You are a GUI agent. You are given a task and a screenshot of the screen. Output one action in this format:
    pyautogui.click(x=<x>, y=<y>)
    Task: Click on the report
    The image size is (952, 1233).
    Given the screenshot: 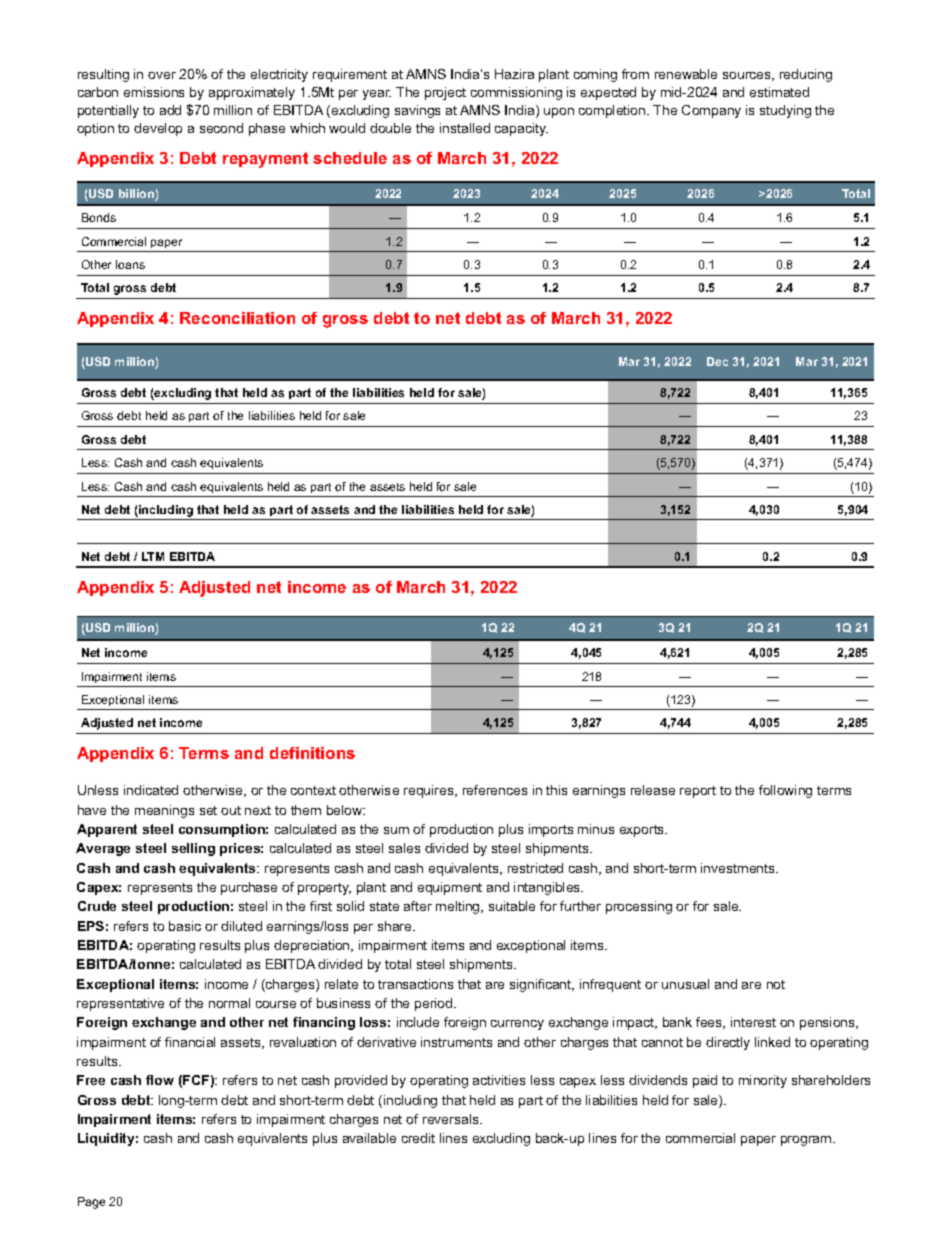 What is the action you would take?
    pyautogui.click(x=698, y=792)
